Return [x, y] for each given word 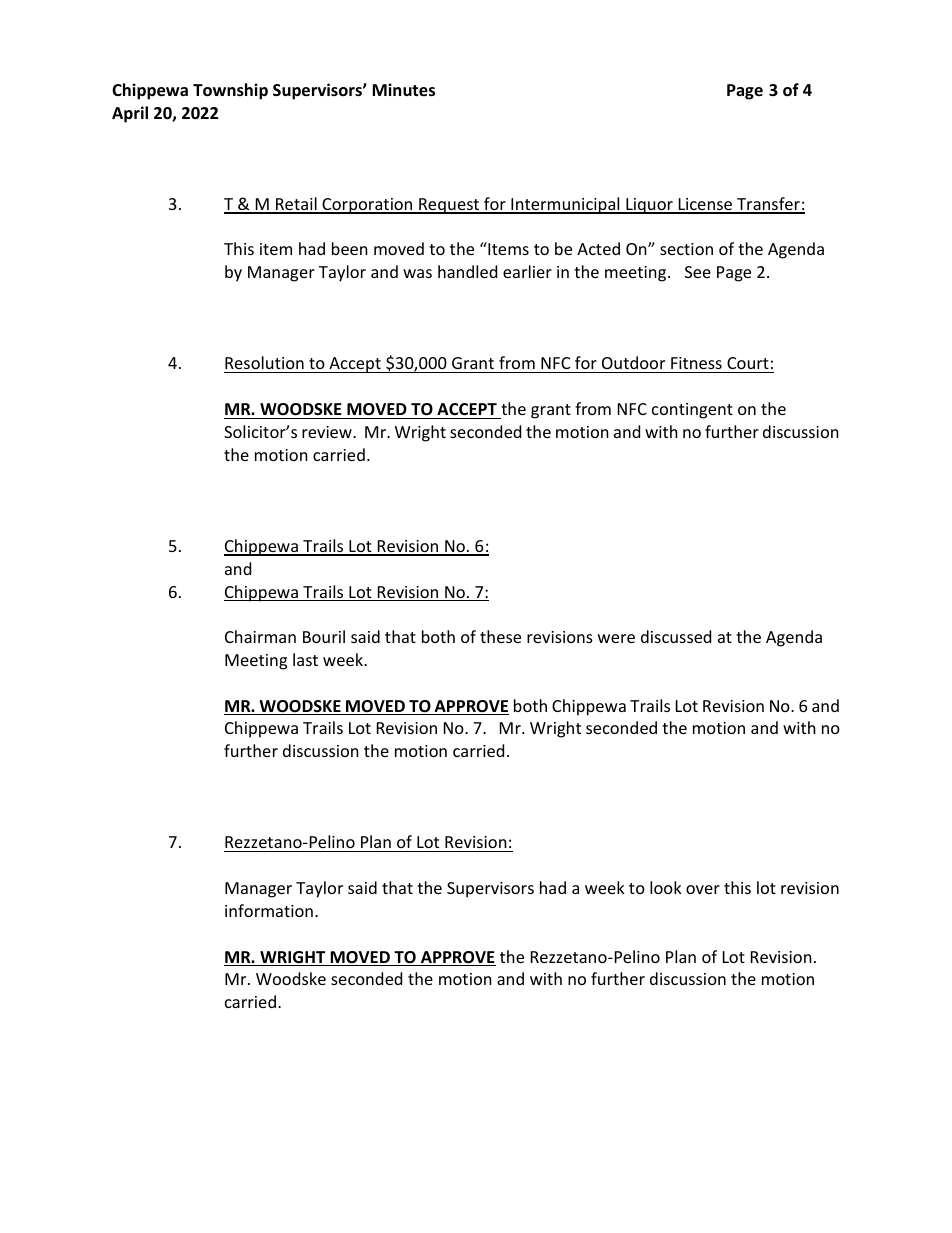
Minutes [403, 90]
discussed [676, 636]
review [328, 432]
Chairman [260, 636]
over [703, 889]
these [500, 636]
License [705, 205]
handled [467, 271]
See [698, 272]
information [269, 910]
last [305, 659]
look [666, 887]
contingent [692, 411]
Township [230, 91]
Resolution [265, 364]
